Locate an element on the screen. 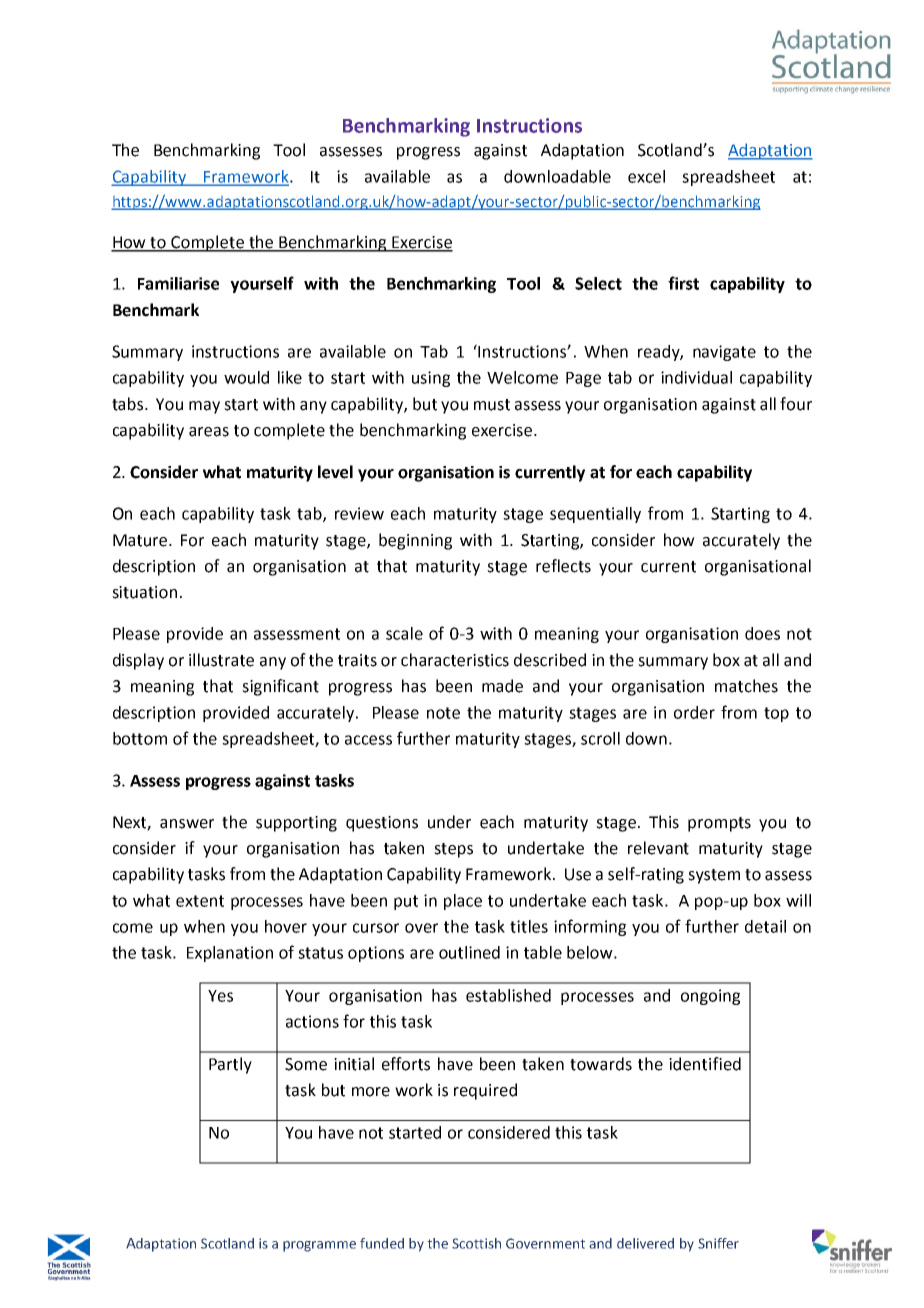 This screenshot has width=924, height=1308. four is located at coordinates (796, 404).
